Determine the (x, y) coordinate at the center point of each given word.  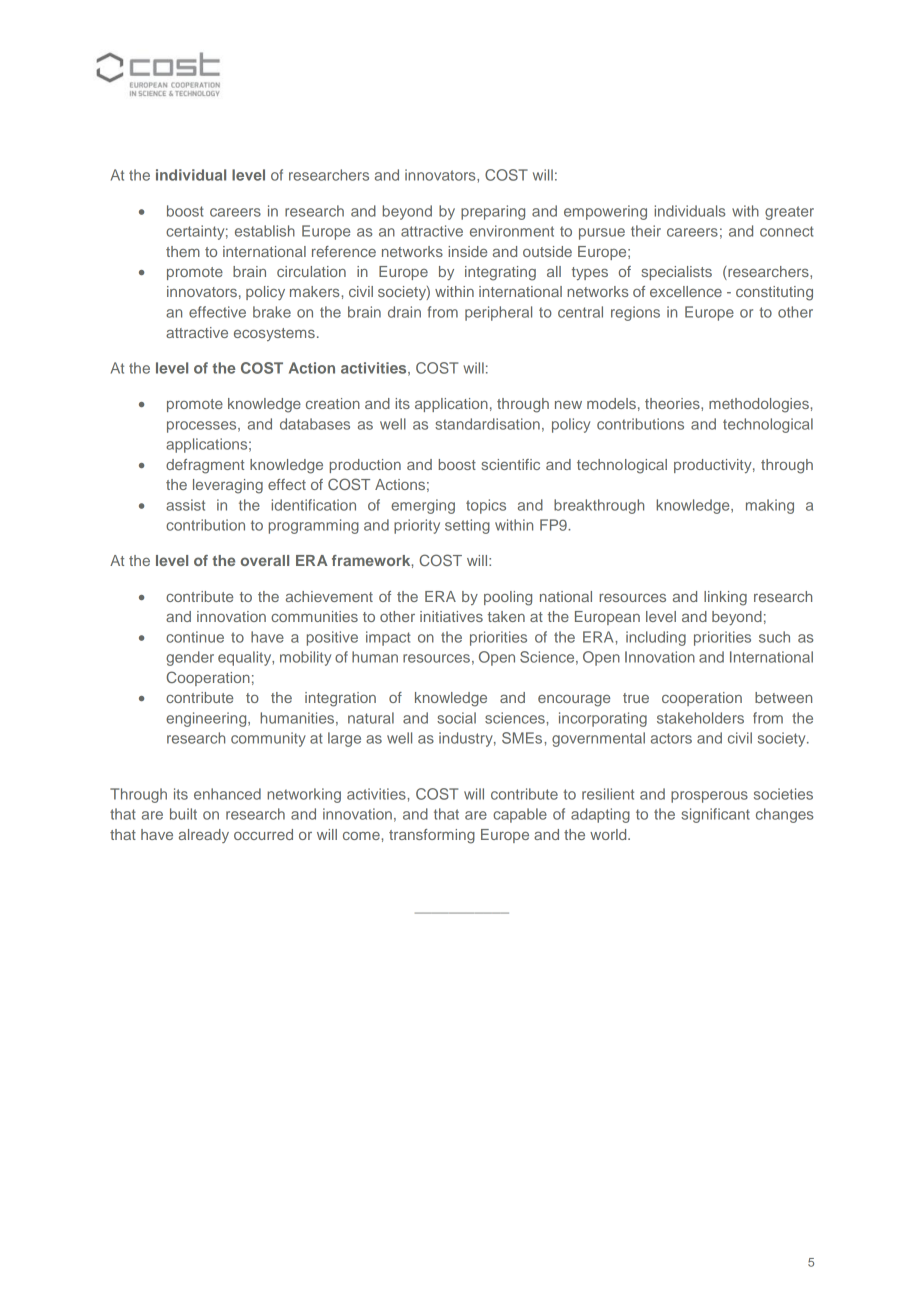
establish (265, 231)
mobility (305, 658)
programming (314, 526)
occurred (263, 834)
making (770, 506)
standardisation (487, 424)
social (456, 718)
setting (467, 526)
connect (787, 231)
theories (673, 403)
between (783, 697)
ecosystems (274, 334)
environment (512, 231)
